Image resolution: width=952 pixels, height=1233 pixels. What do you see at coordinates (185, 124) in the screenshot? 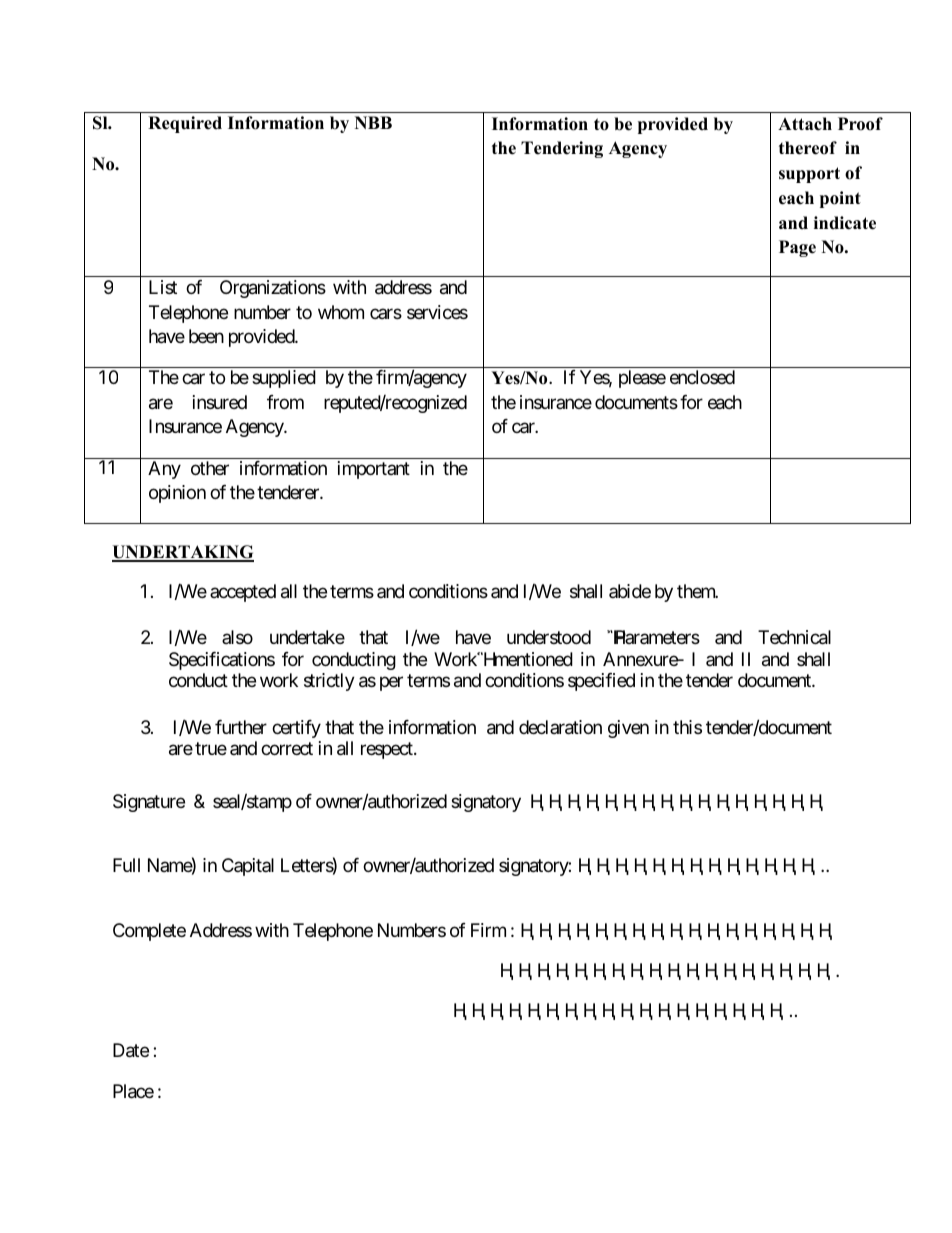
I see `Required` at bounding box center [185, 124].
